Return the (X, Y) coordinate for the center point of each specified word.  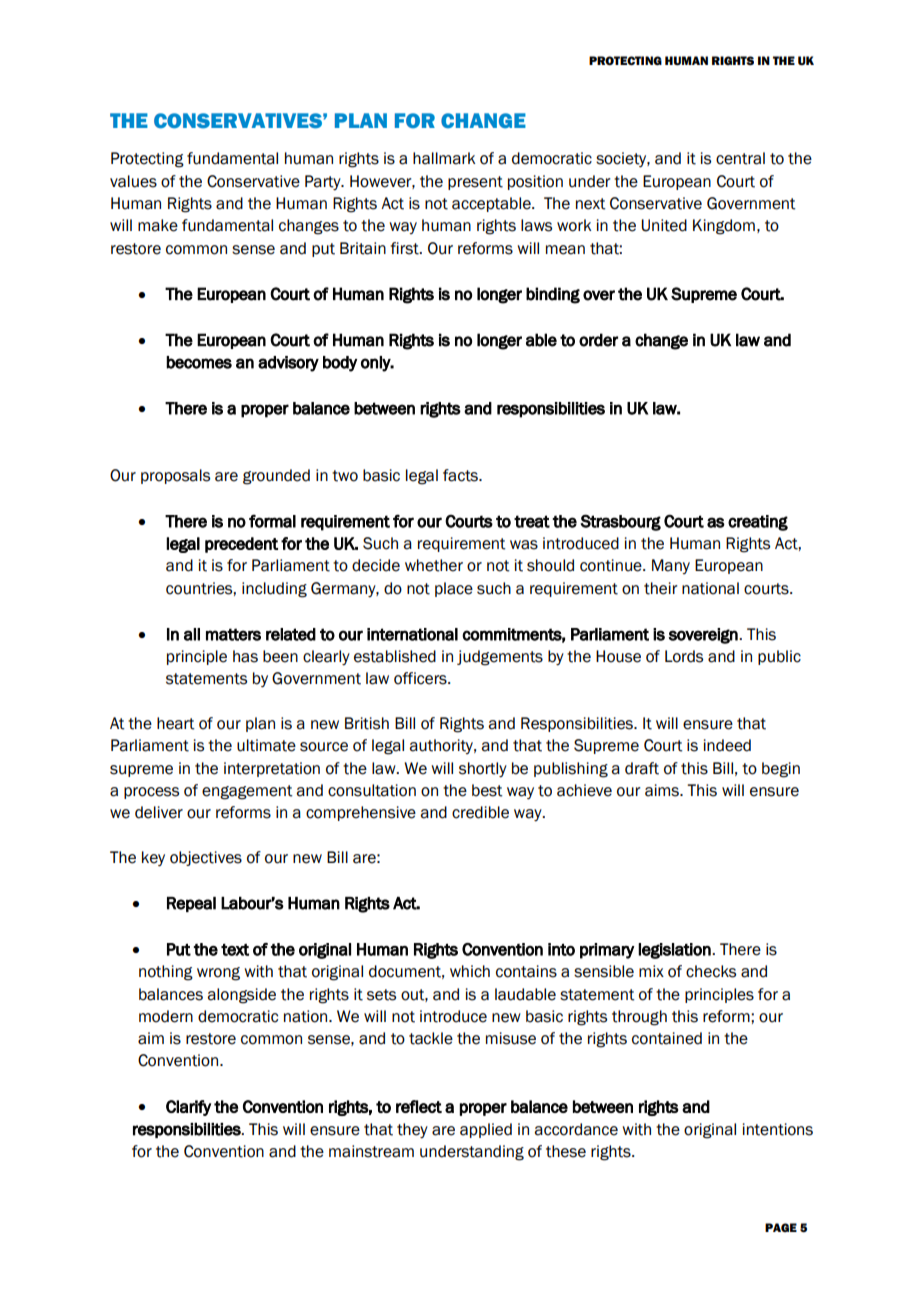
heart (176, 723)
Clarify (188, 1108)
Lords (684, 656)
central (740, 158)
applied (486, 1130)
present (475, 183)
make (158, 225)
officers (421, 678)
